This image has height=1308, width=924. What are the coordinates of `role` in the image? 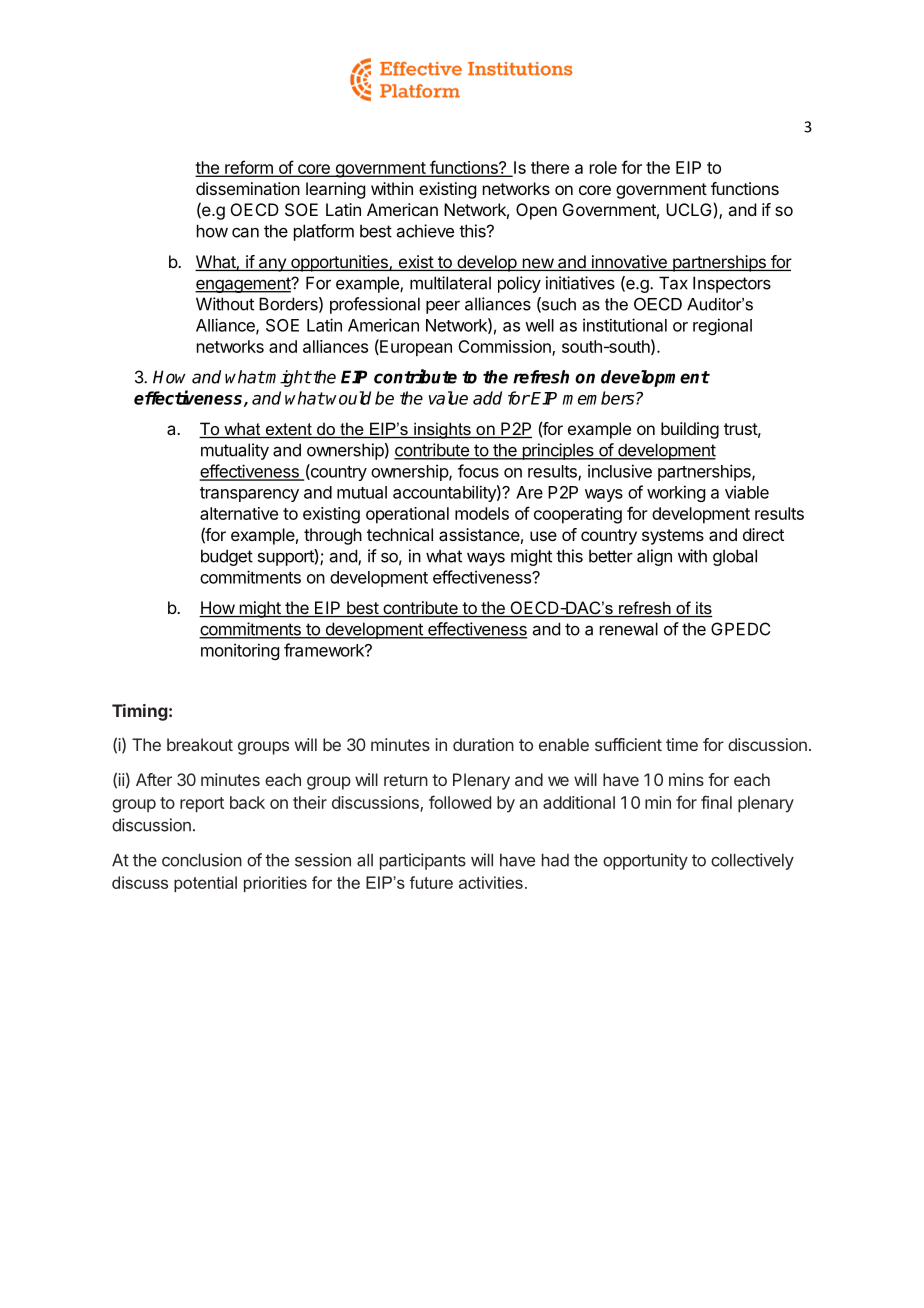 It's located at (603, 167).
